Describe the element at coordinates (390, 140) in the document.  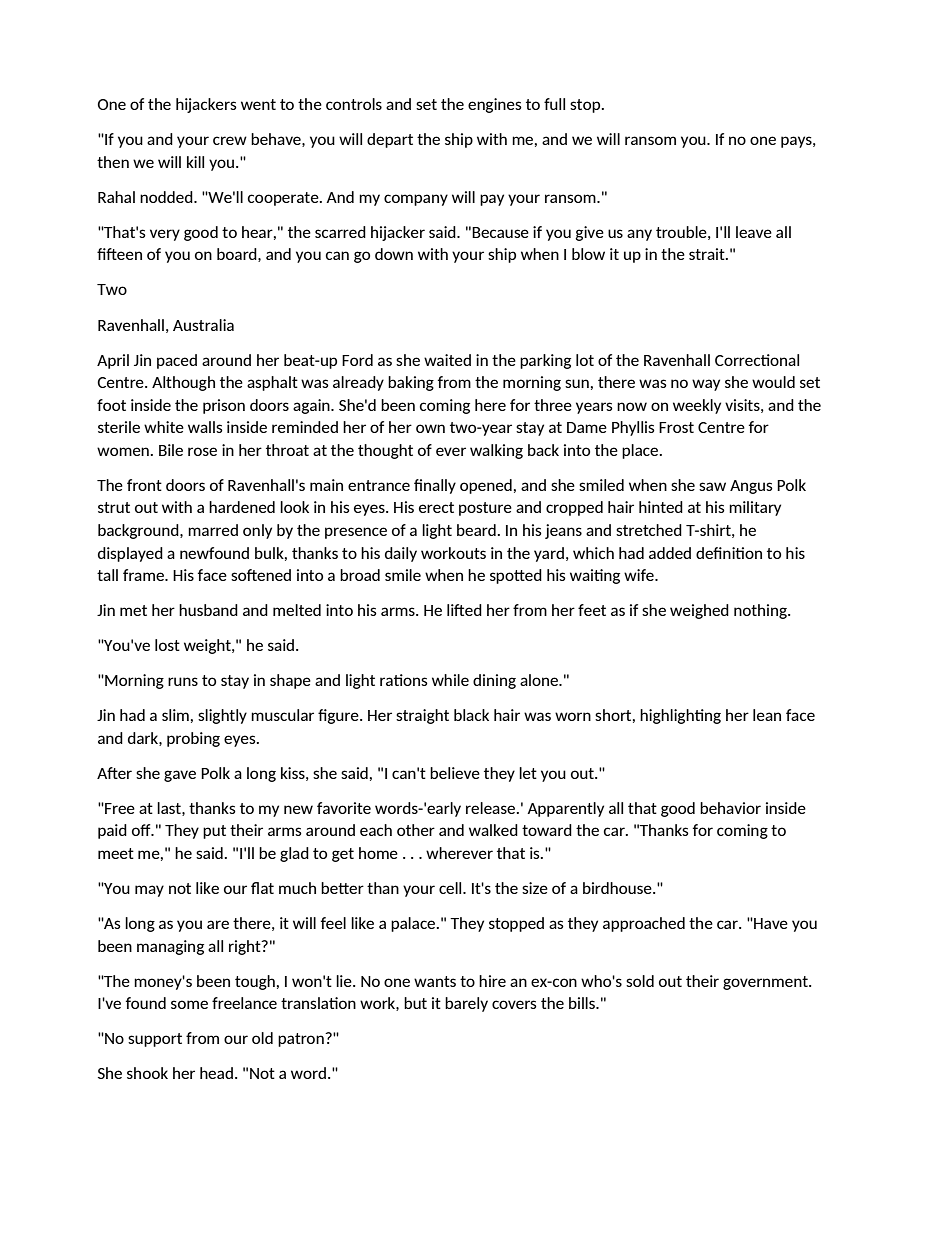
I see `depart` at that location.
